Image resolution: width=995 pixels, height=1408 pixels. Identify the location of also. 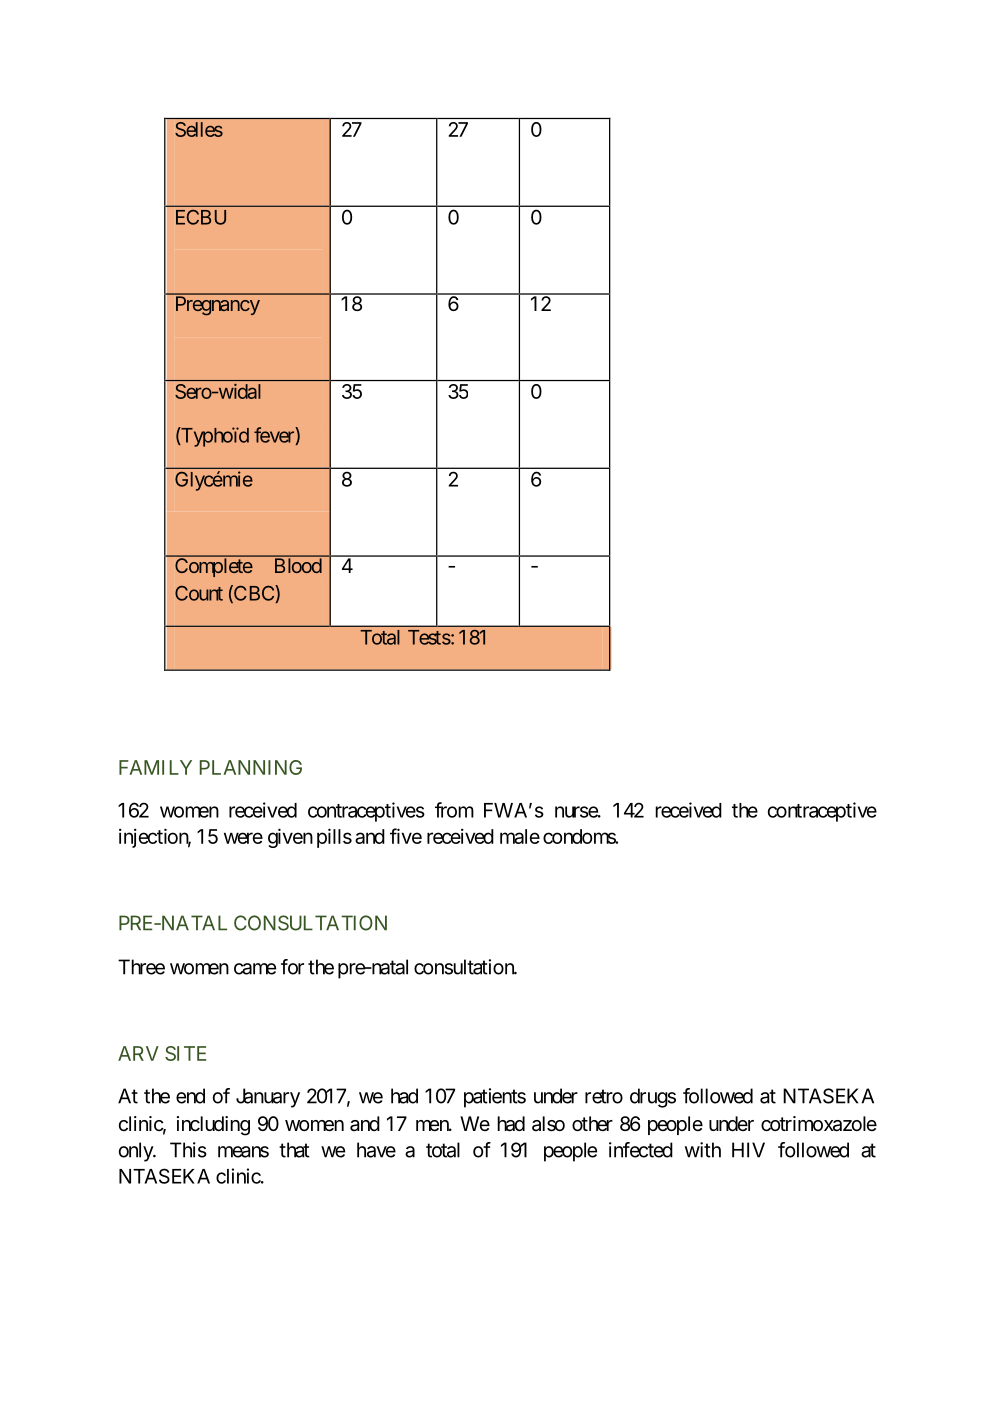
(548, 1124).
